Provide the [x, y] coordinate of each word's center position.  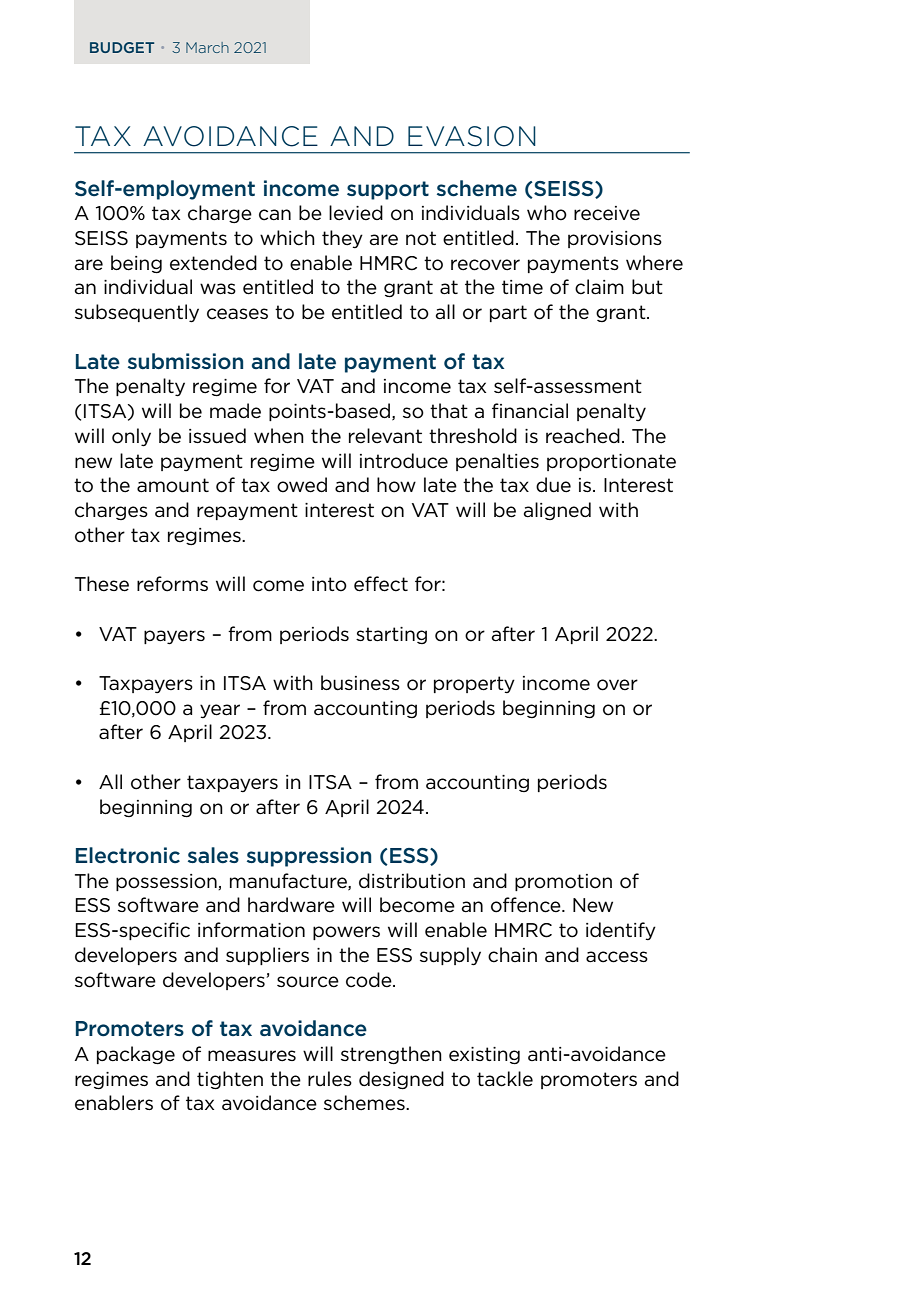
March [207, 47]
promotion [563, 882]
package [136, 1055]
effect [381, 584]
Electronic [128, 855]
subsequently [137, 313]
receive [607, 213]
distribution [412, 881]
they [342, 239]
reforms [172, 584]
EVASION [472, 136]
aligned [557, 511]
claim [599, 287]
